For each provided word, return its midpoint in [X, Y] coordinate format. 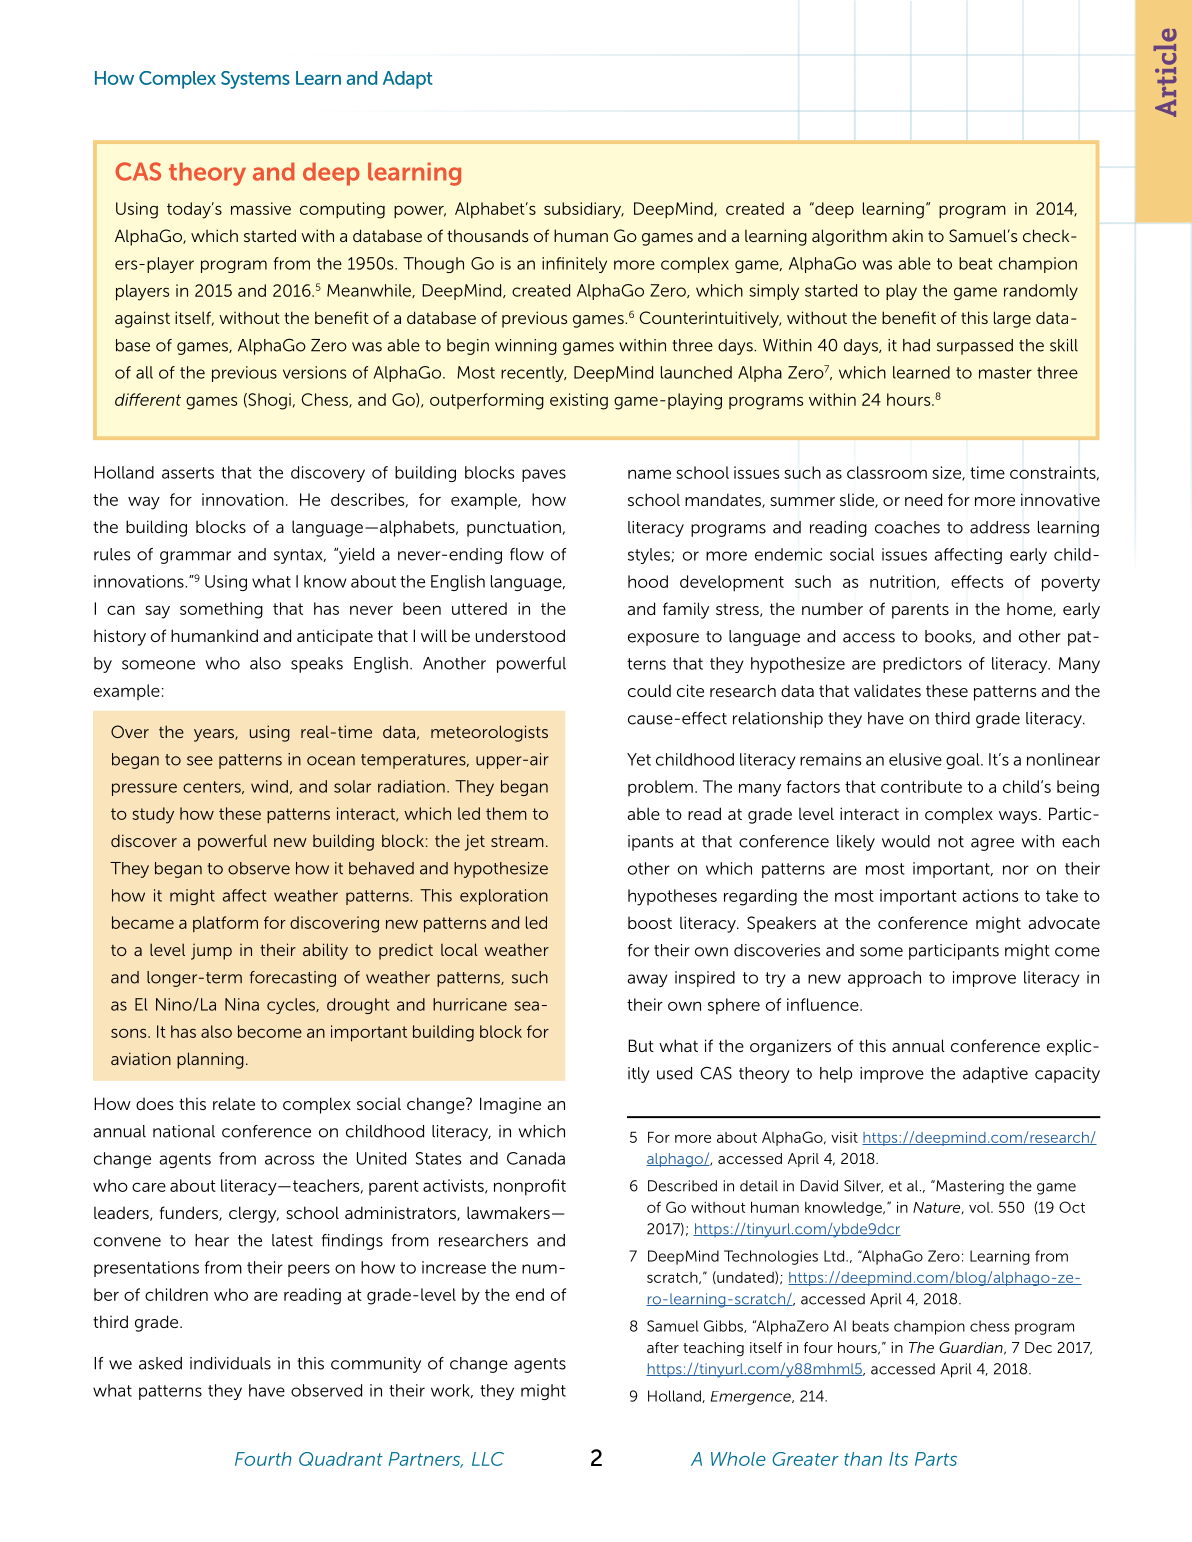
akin [907, 235]
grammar [195, 557]
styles [650, 556]
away [648, 980]
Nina [242, 1004]
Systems [255, 80]
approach [884, 979]
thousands [487, 235]
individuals [230, 1363]
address [1000, 527]
